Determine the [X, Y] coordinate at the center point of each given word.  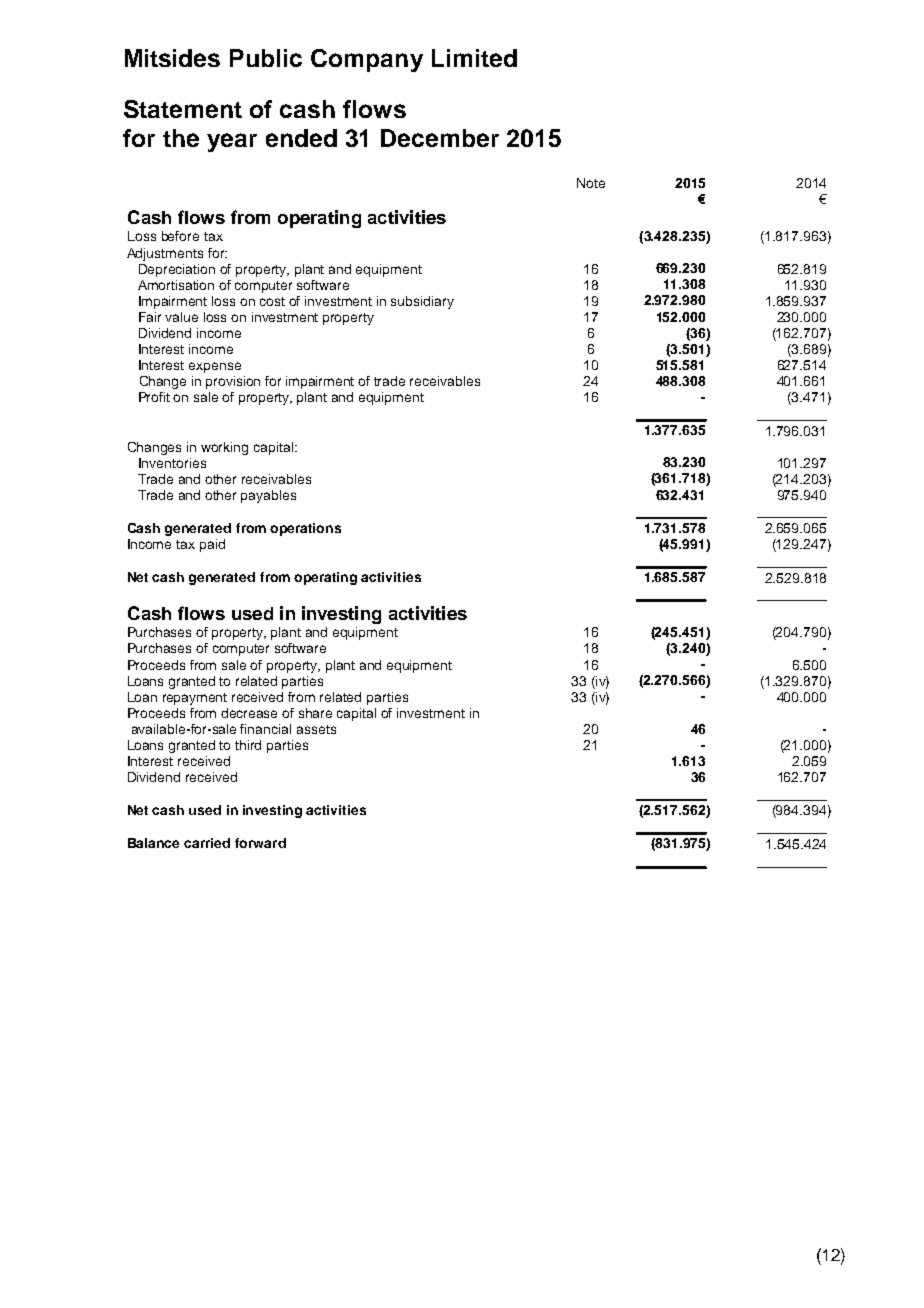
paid [212, 545]
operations [305, 529]
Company [367, 60]
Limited [474, 58]
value [181, 317]
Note [591, 183]
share [315, 713]
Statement [183, 109]
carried [207, 843]
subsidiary [422, 302]
